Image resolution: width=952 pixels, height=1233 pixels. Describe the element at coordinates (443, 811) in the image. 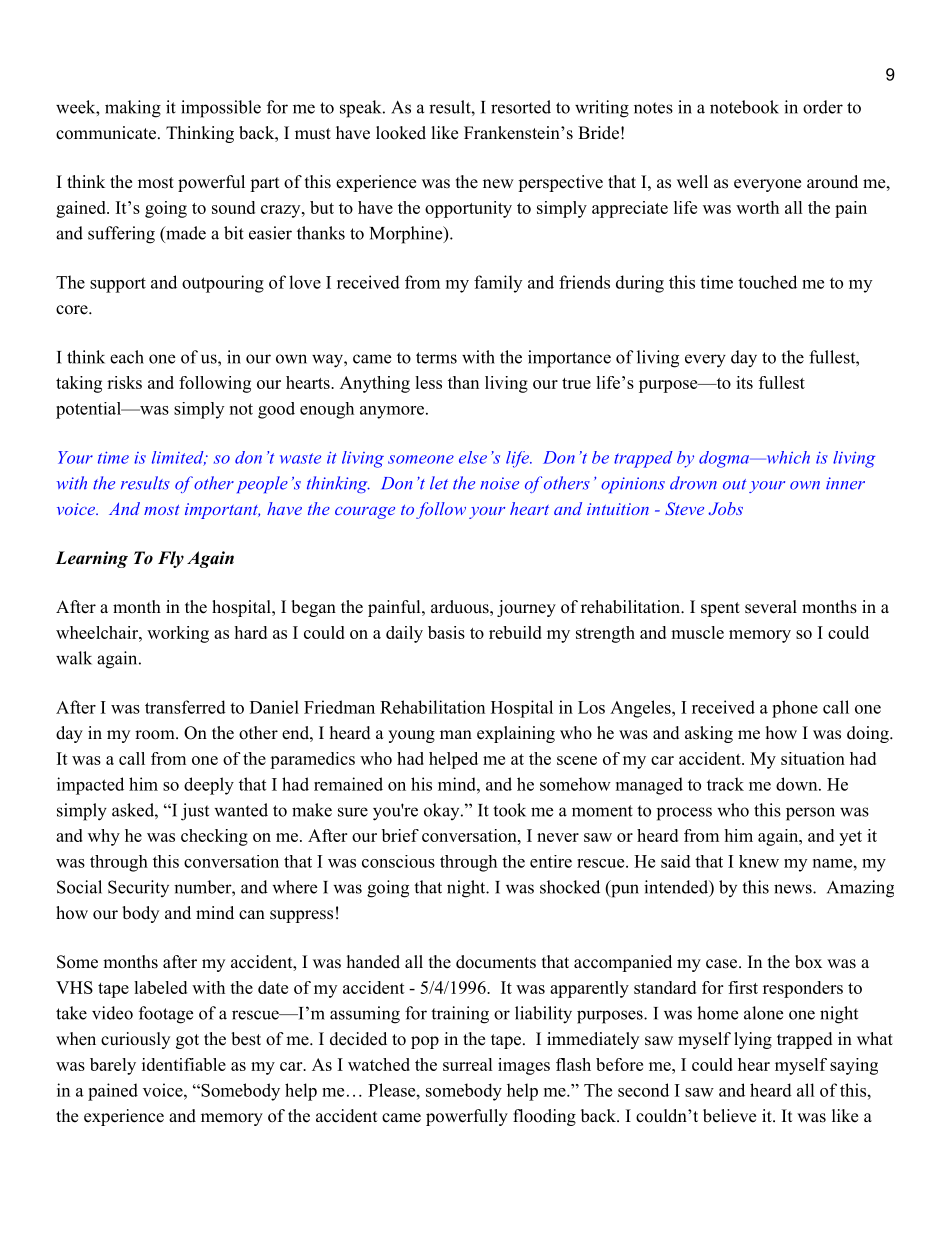

I see `okay` at that location.
